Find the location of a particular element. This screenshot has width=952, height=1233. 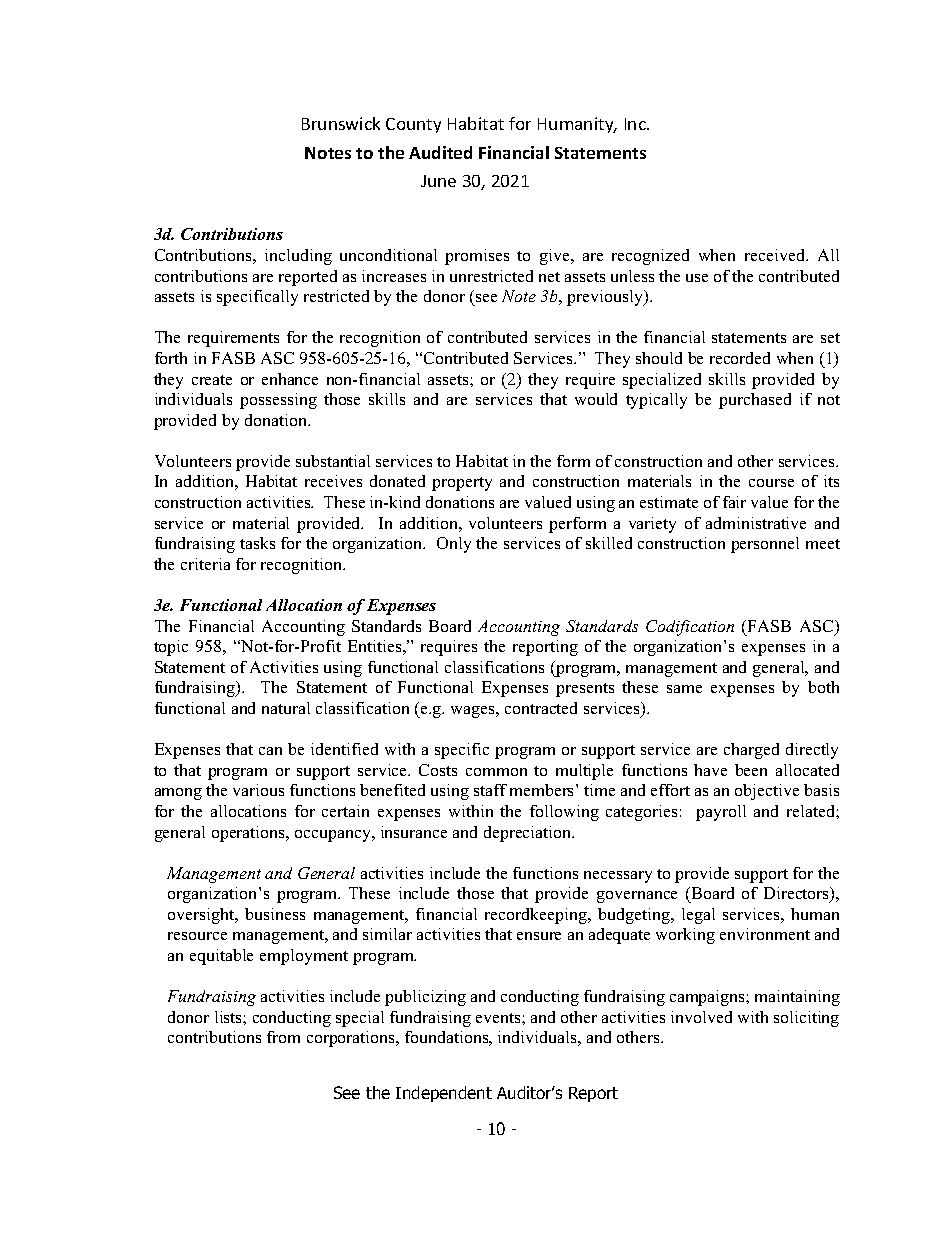

events is located at coordinates (499, 1018).
